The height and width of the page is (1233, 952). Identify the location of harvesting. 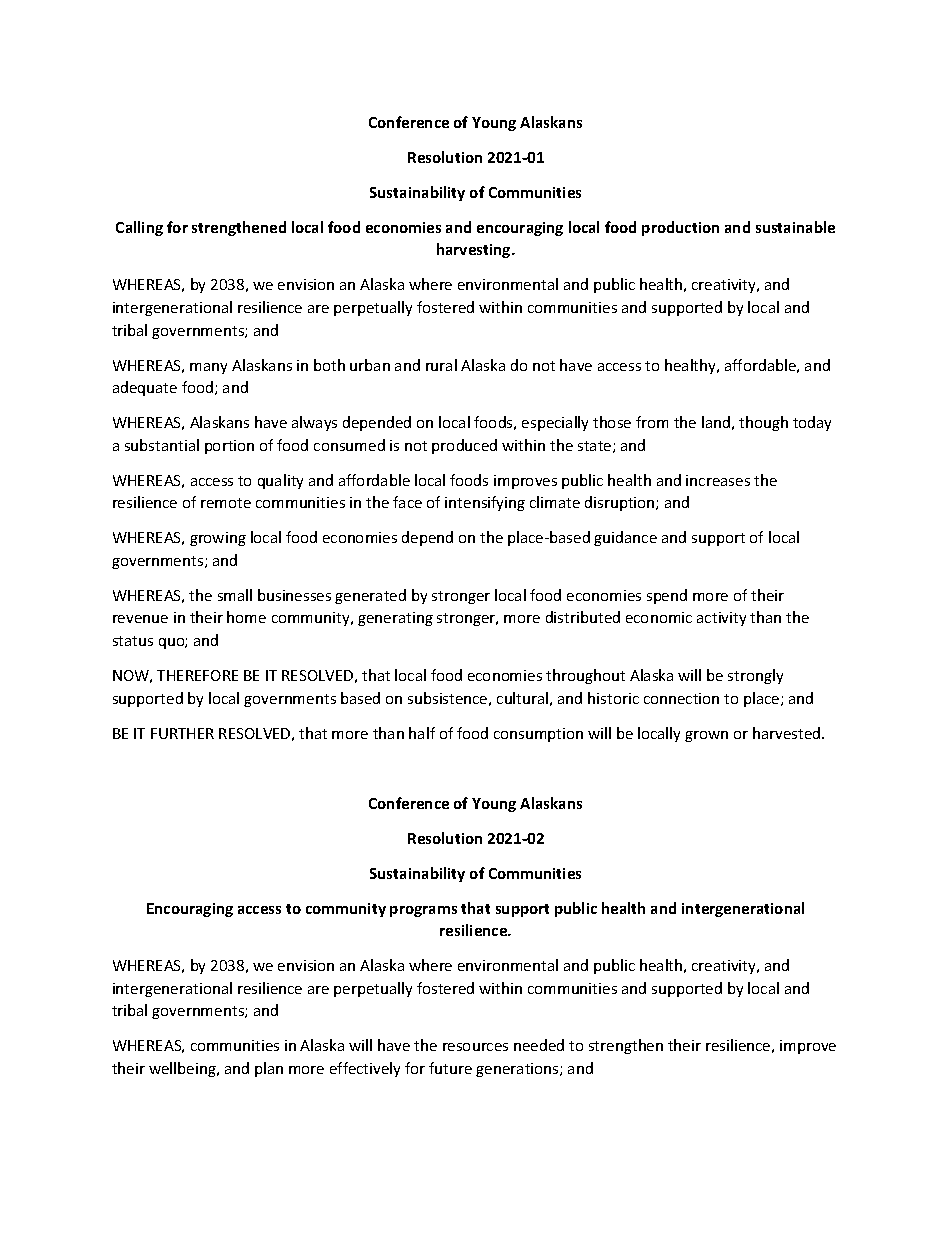
(475, 250).
